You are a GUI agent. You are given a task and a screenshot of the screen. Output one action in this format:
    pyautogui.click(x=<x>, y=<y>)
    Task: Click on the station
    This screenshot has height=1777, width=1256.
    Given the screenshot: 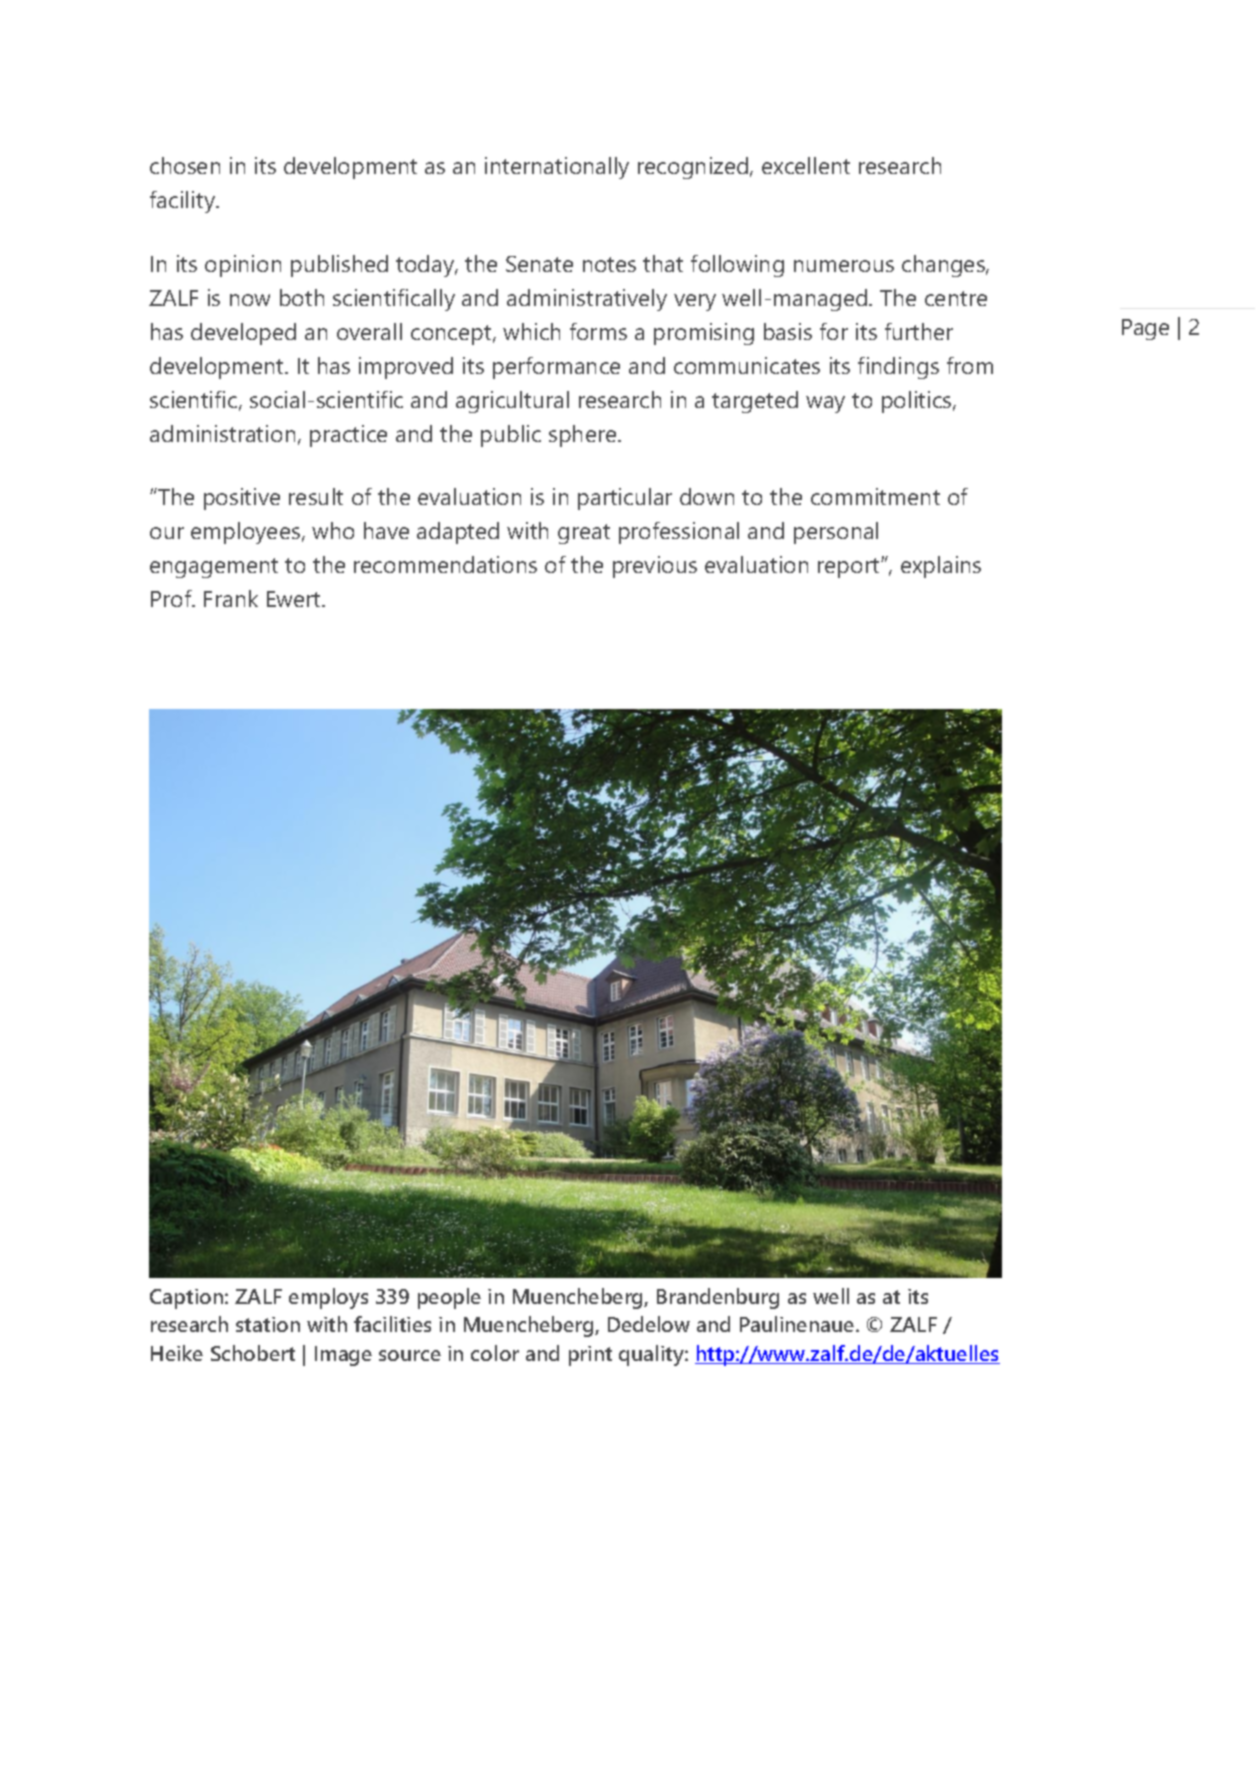 What is the action you would take?
    pyautogui.click(x=268, y=1324)
